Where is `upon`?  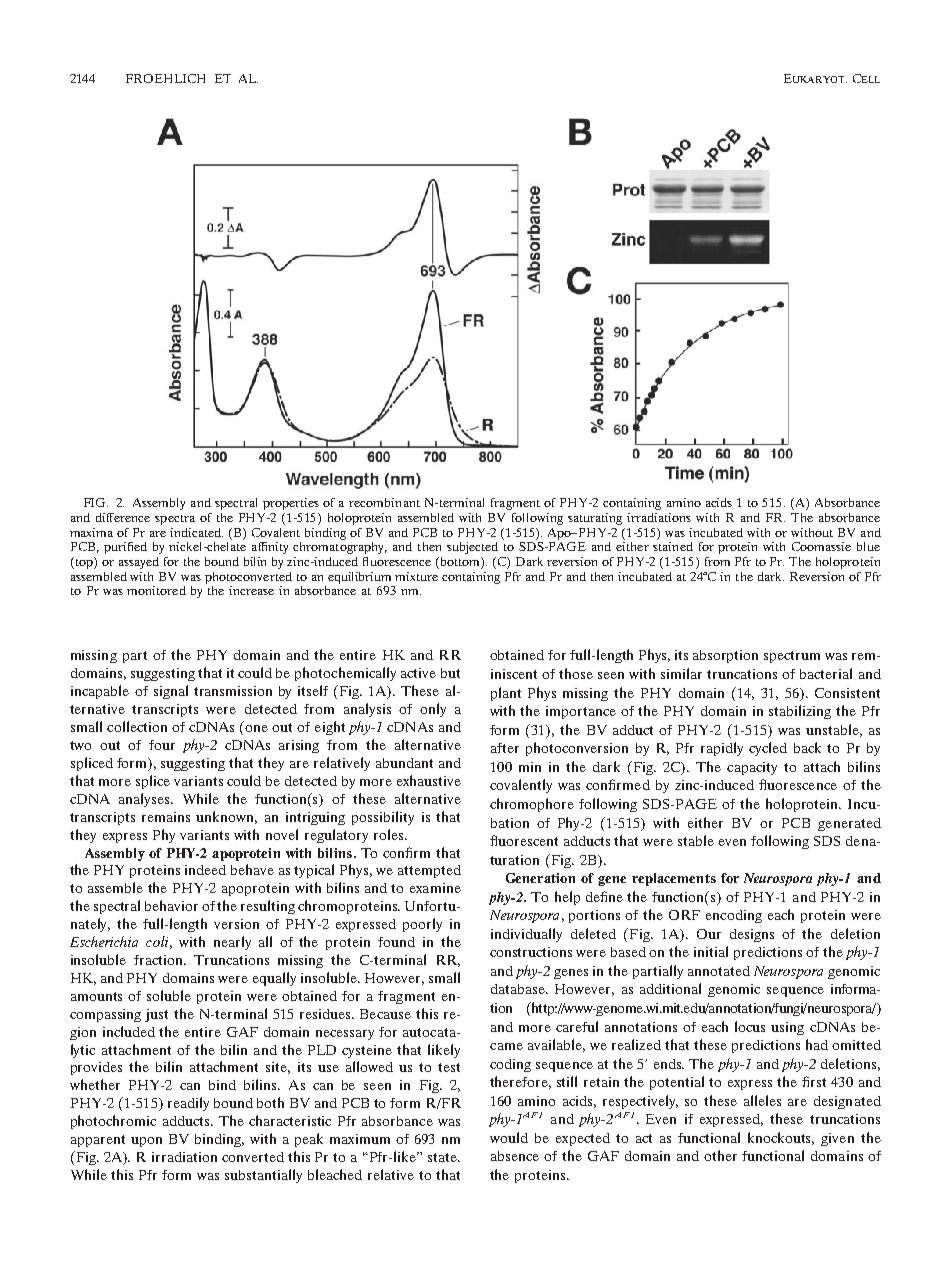 upon is located at coordinates (146, 1142).
